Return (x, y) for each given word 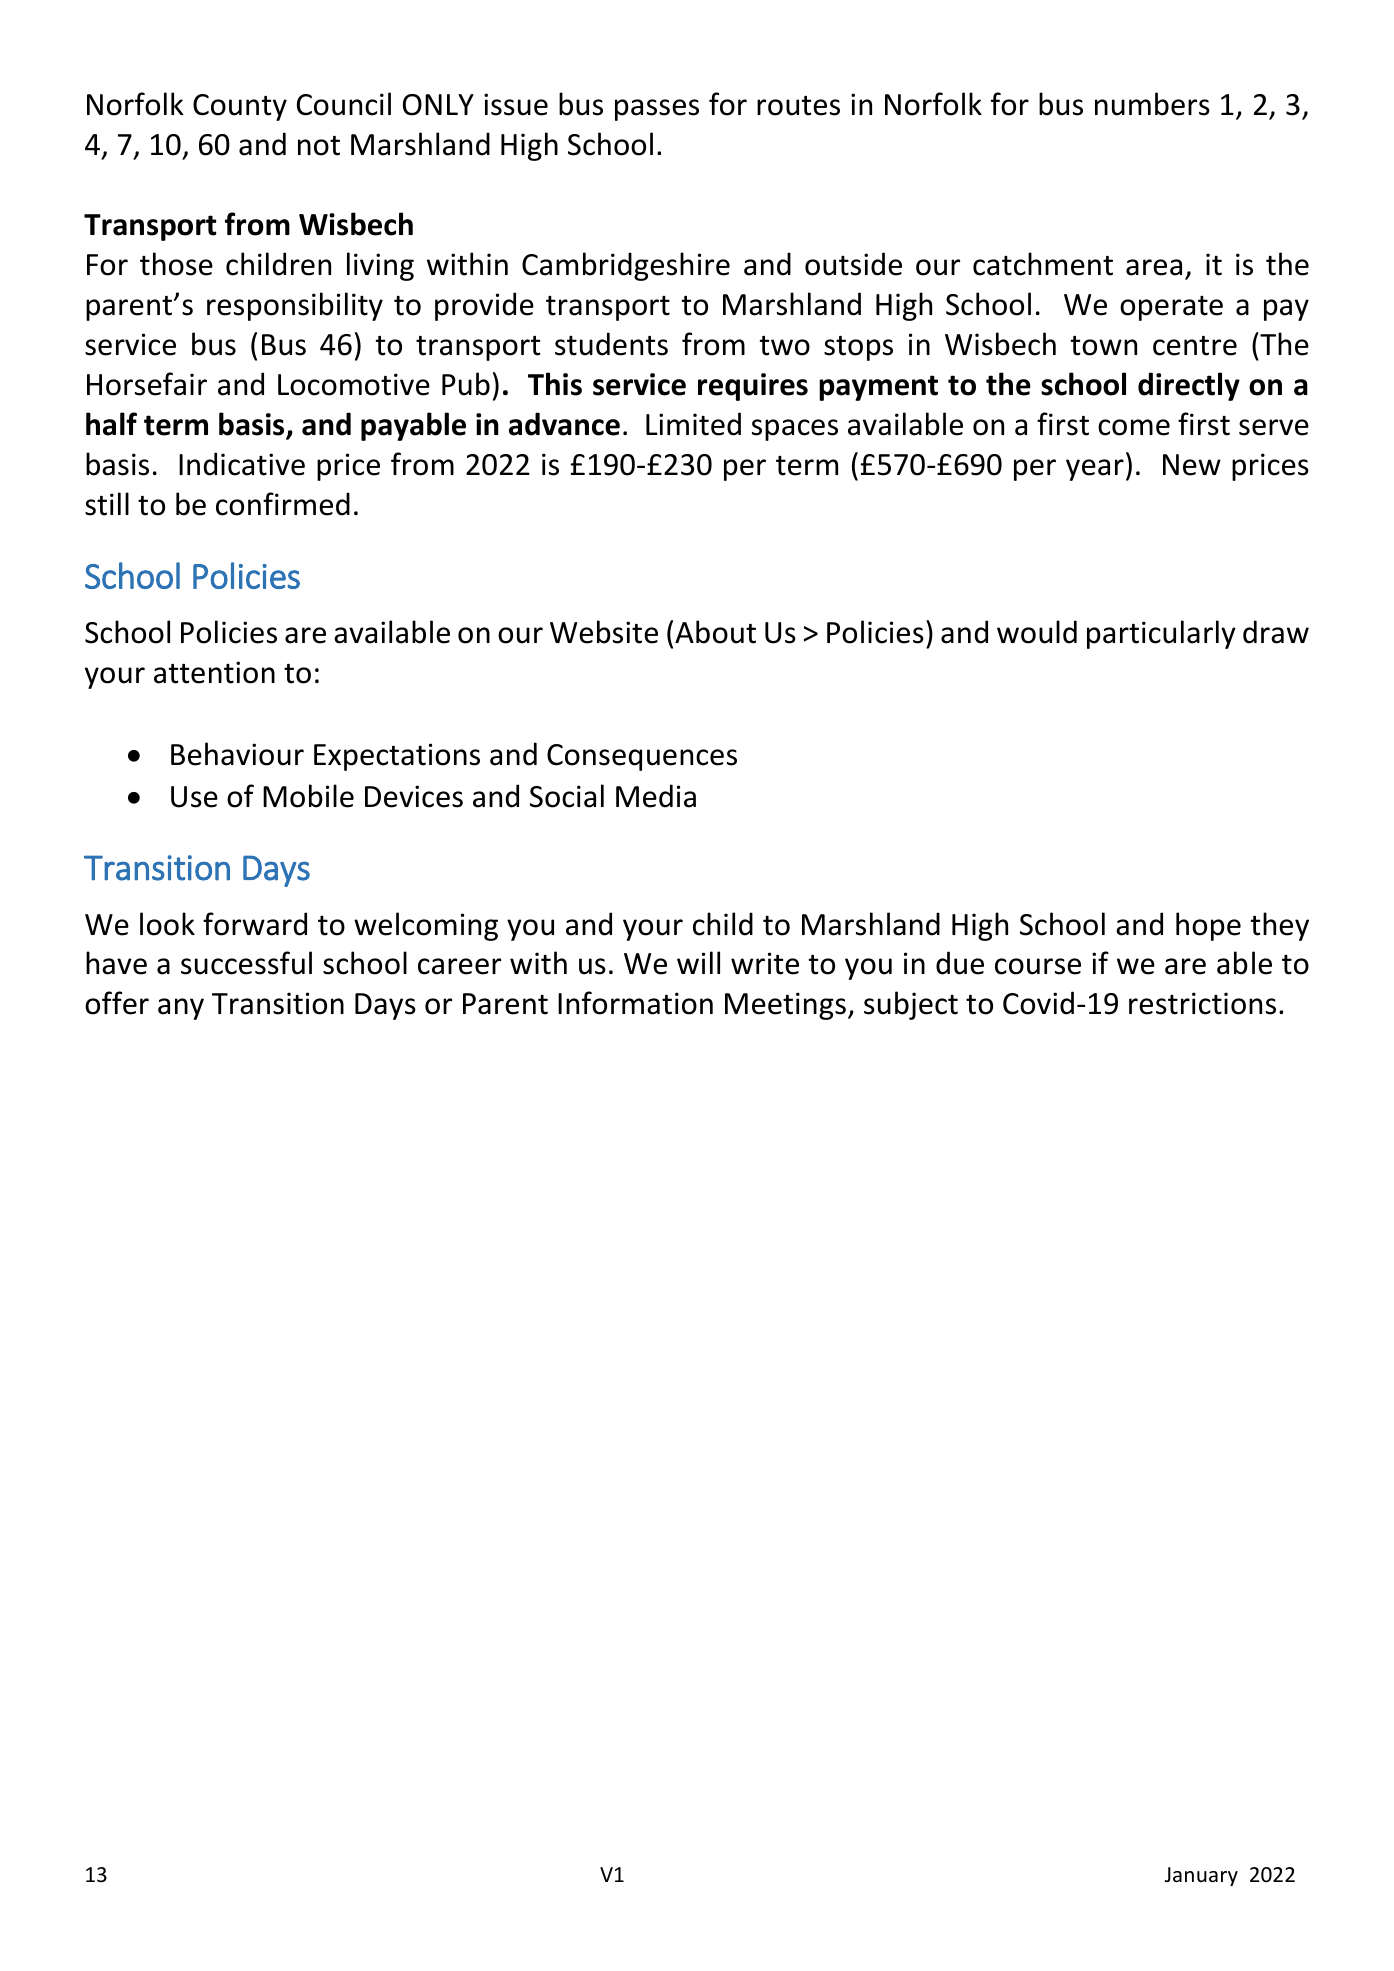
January (1201, 1876)
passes (657, 110)
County (240, 107)
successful (246, 963)
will (698, 962)
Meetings (785, 1006)
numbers (1152, 104)
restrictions (1202, 1003)
